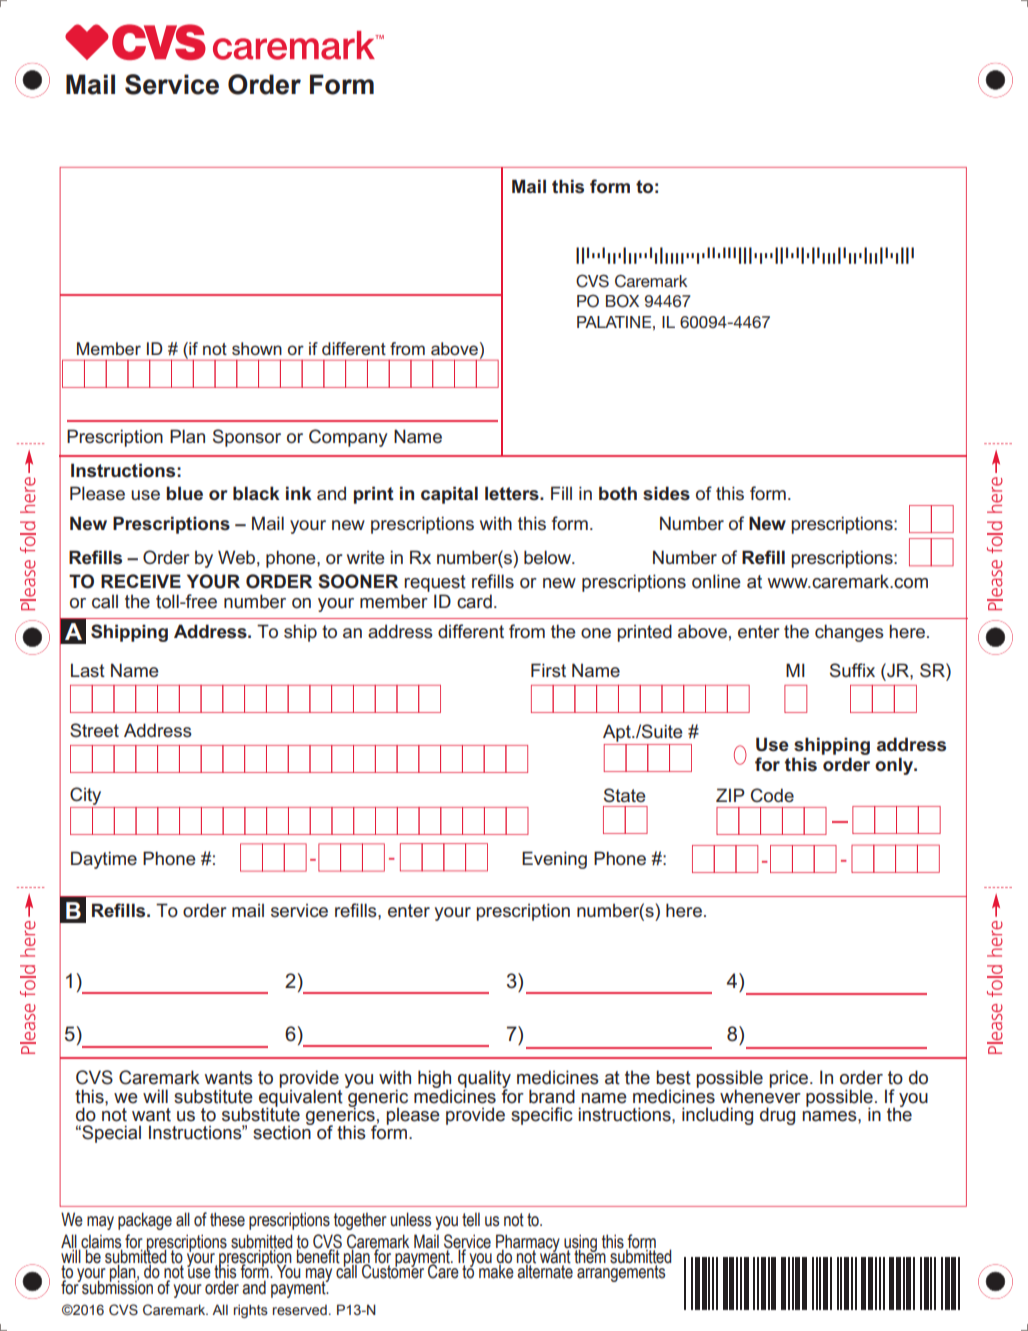  I want to click on Daytime, so click(104, 860).
